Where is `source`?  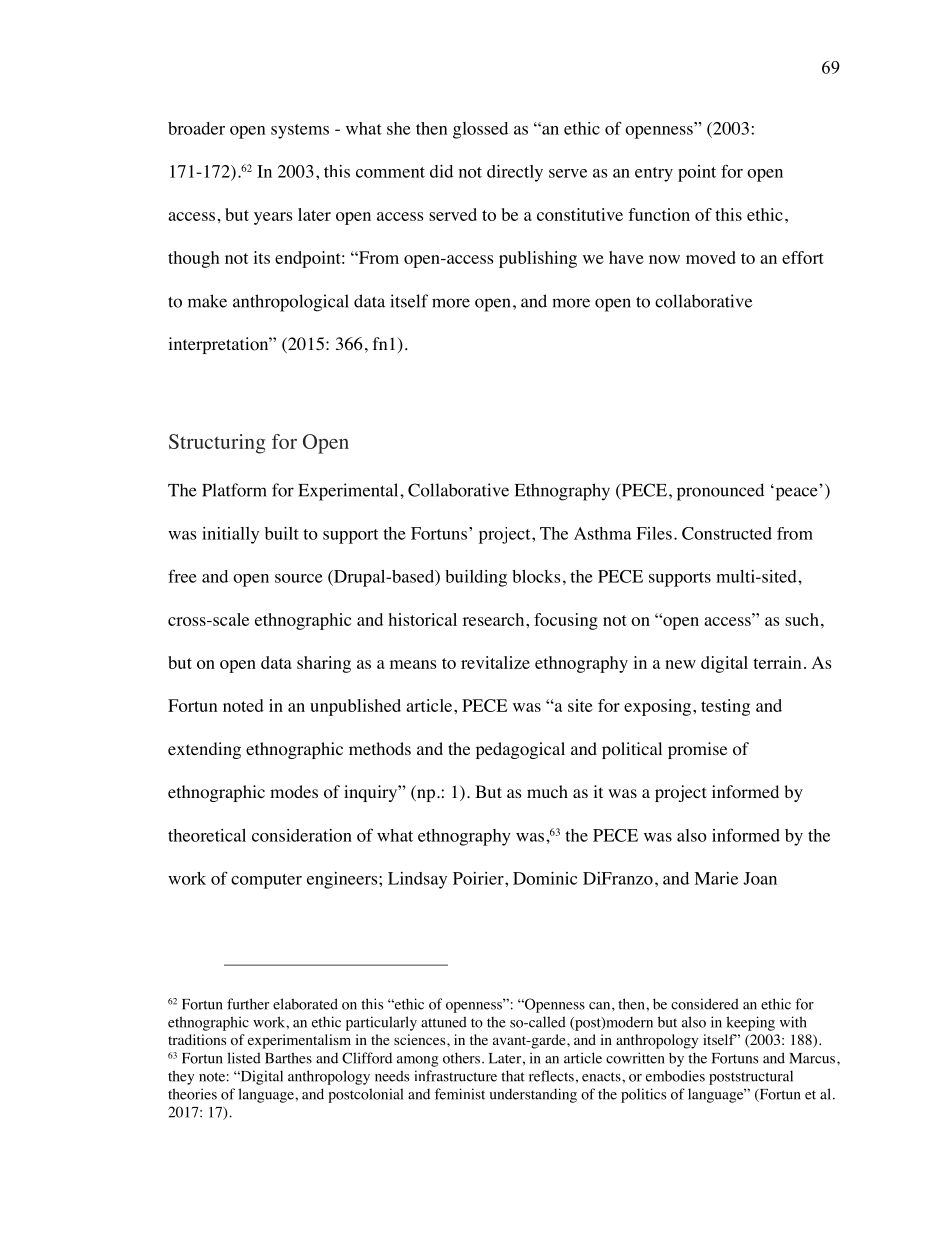
source is located at coordinates (299, 578).
